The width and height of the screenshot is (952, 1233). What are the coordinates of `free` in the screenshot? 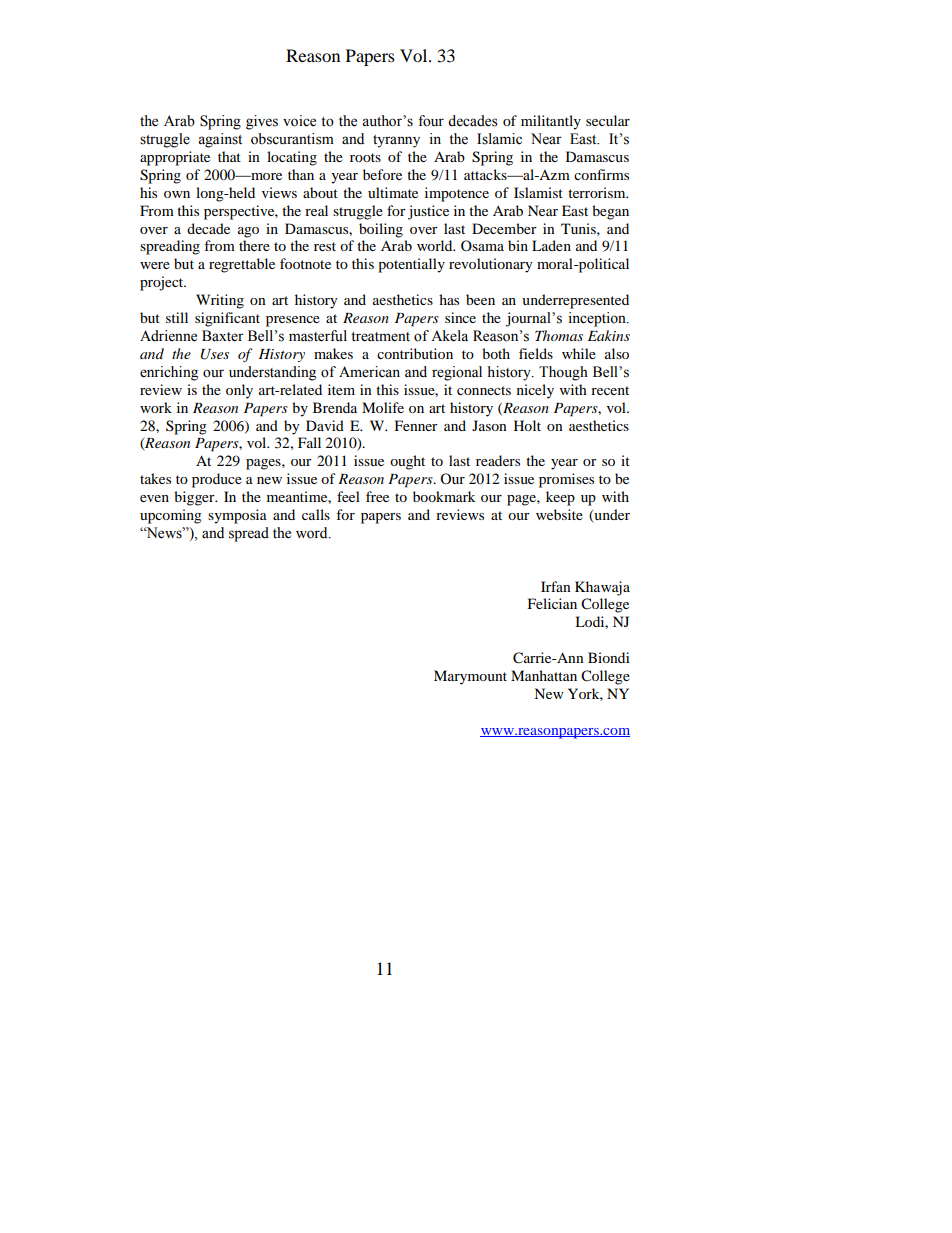 It's located at (377, 496).
